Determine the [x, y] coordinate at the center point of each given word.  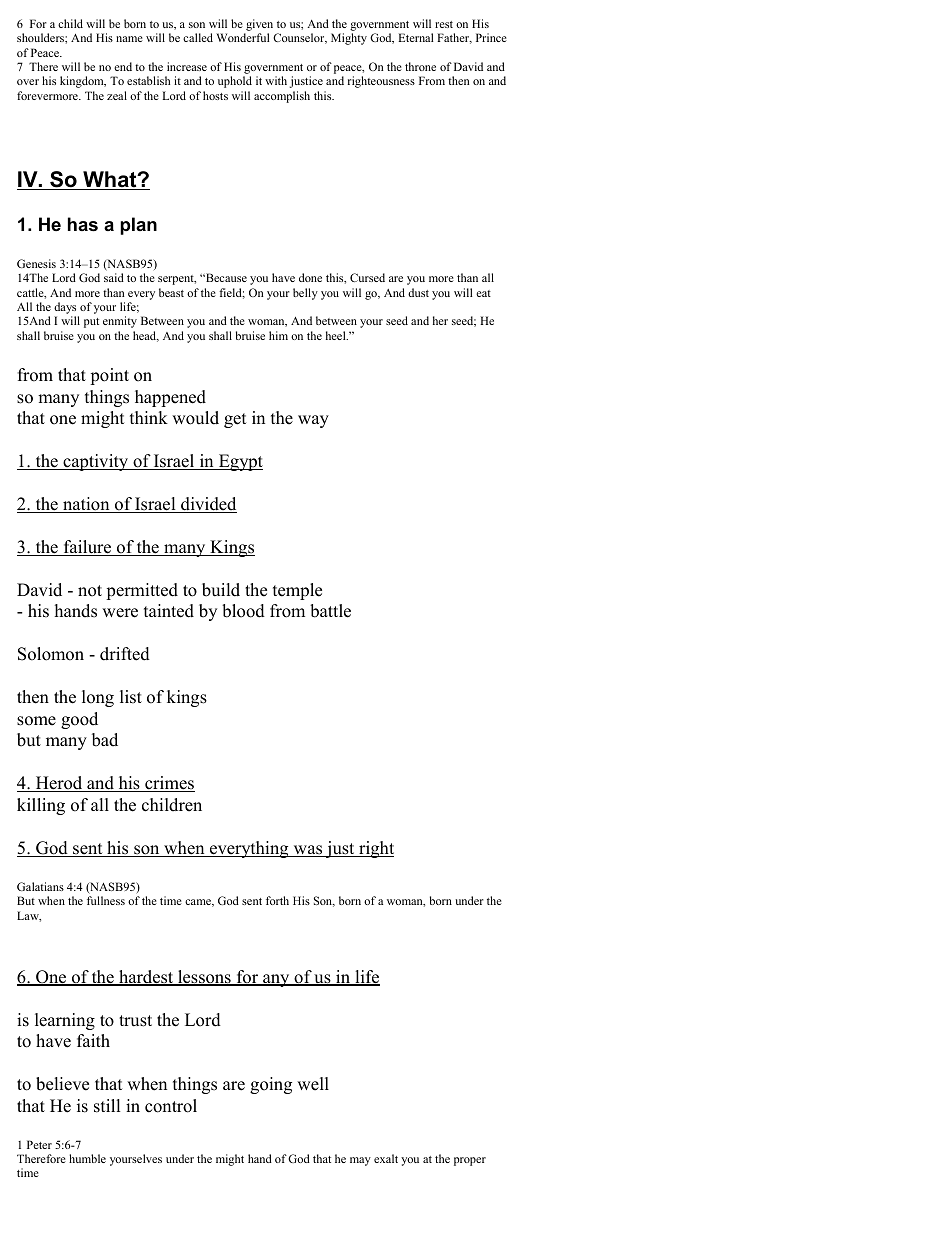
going [271, 1085]
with [276, 80]
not [90, 591]
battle [330, 611]
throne [420, 66]
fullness [106, 900]
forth [277, 900]
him [278, 335]
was [308, 851]
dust [418, 292]
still [107, 1106]
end [123, 66]
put [91, 323]
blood [243, 611]
